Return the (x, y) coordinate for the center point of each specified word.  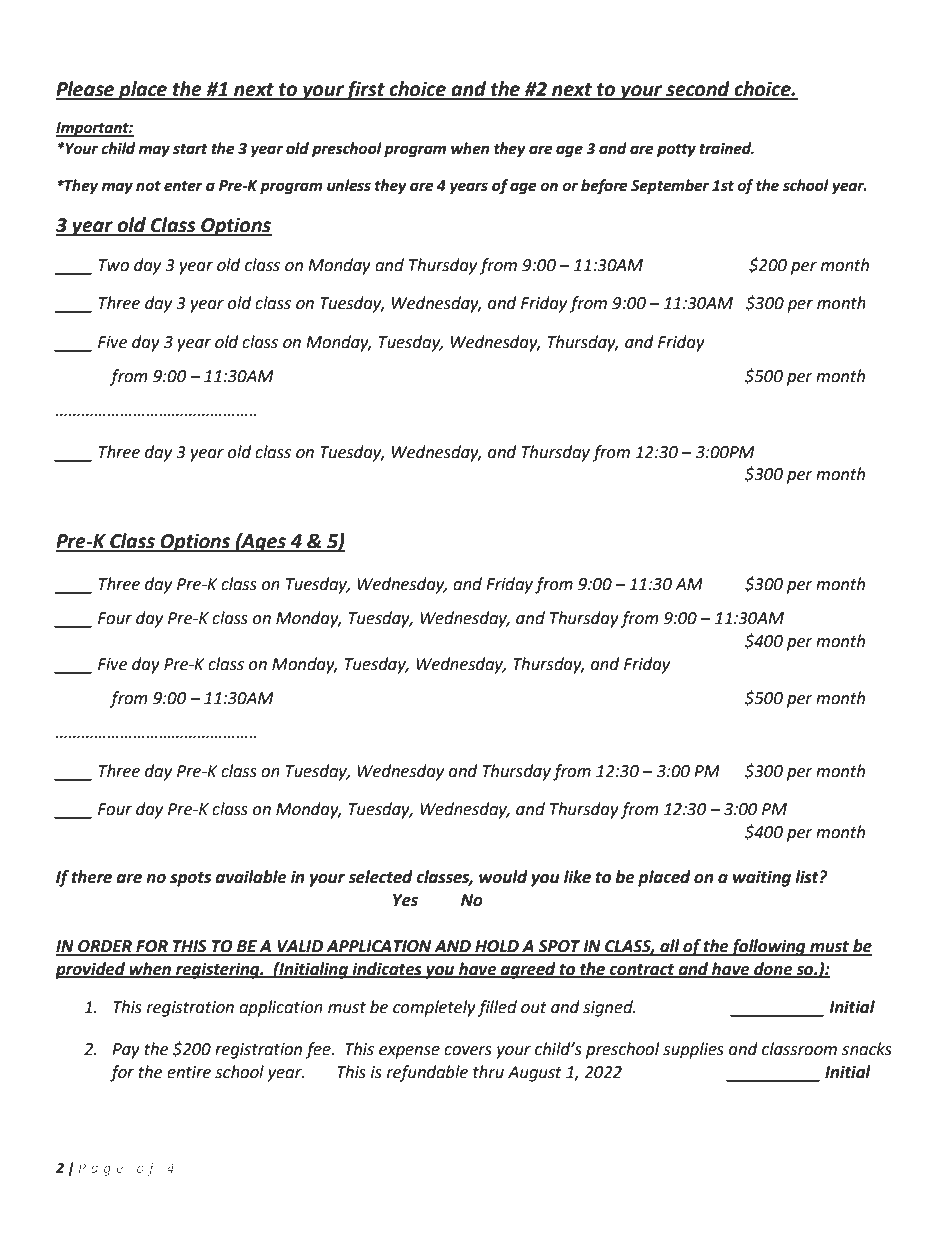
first (366, 90)
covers (468, 1051)
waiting (762, 878)
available (251, 877)
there (91, 877)
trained (726, 148)
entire (189, 1072)
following (768, 947)
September (670, 187)
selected (380, 877)
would (503, 877)
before (604, 187)
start (190, 149)
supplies (693, 1050)
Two (114, 265)
